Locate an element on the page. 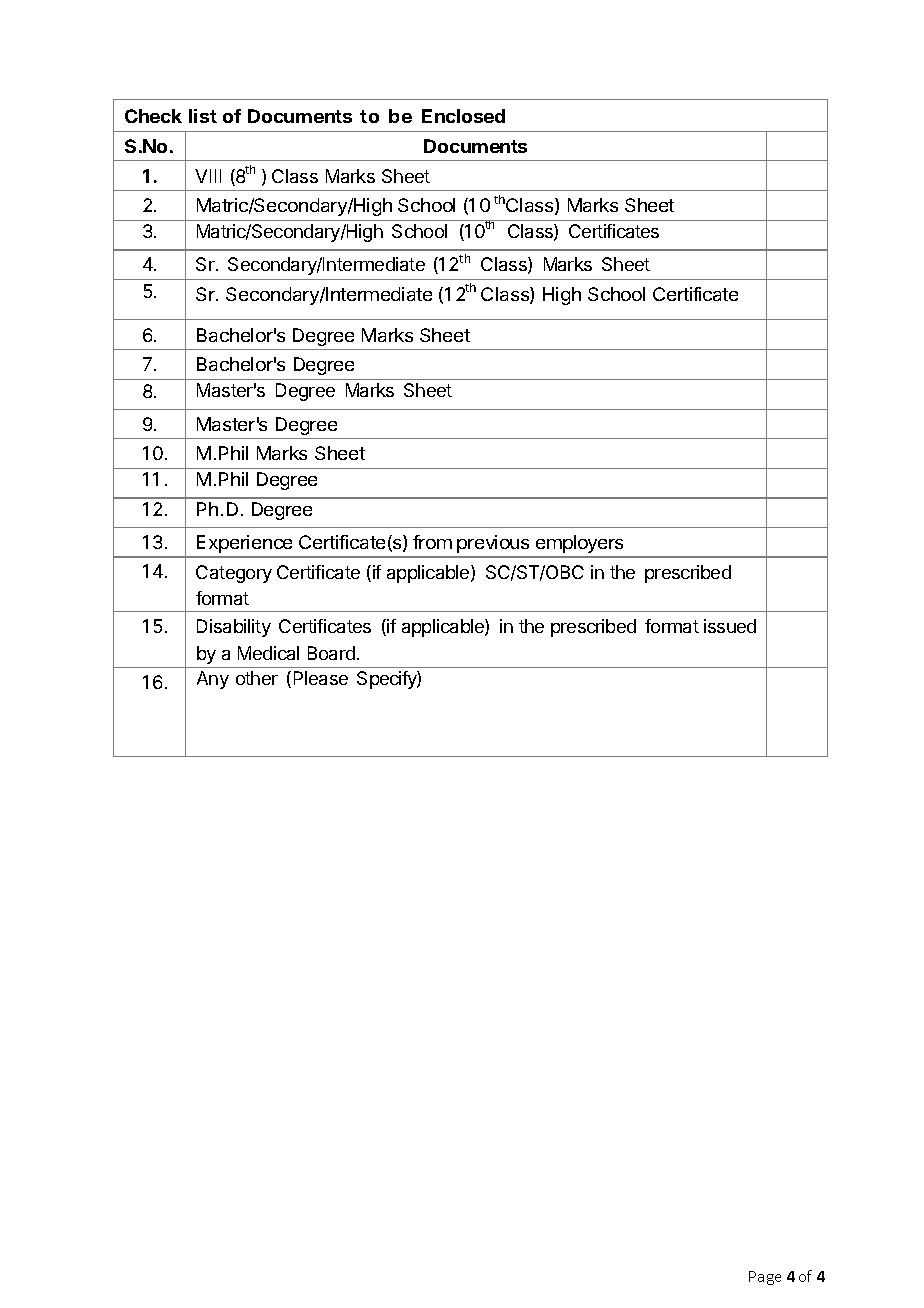  VIII is located at coordinates (208, 176).
